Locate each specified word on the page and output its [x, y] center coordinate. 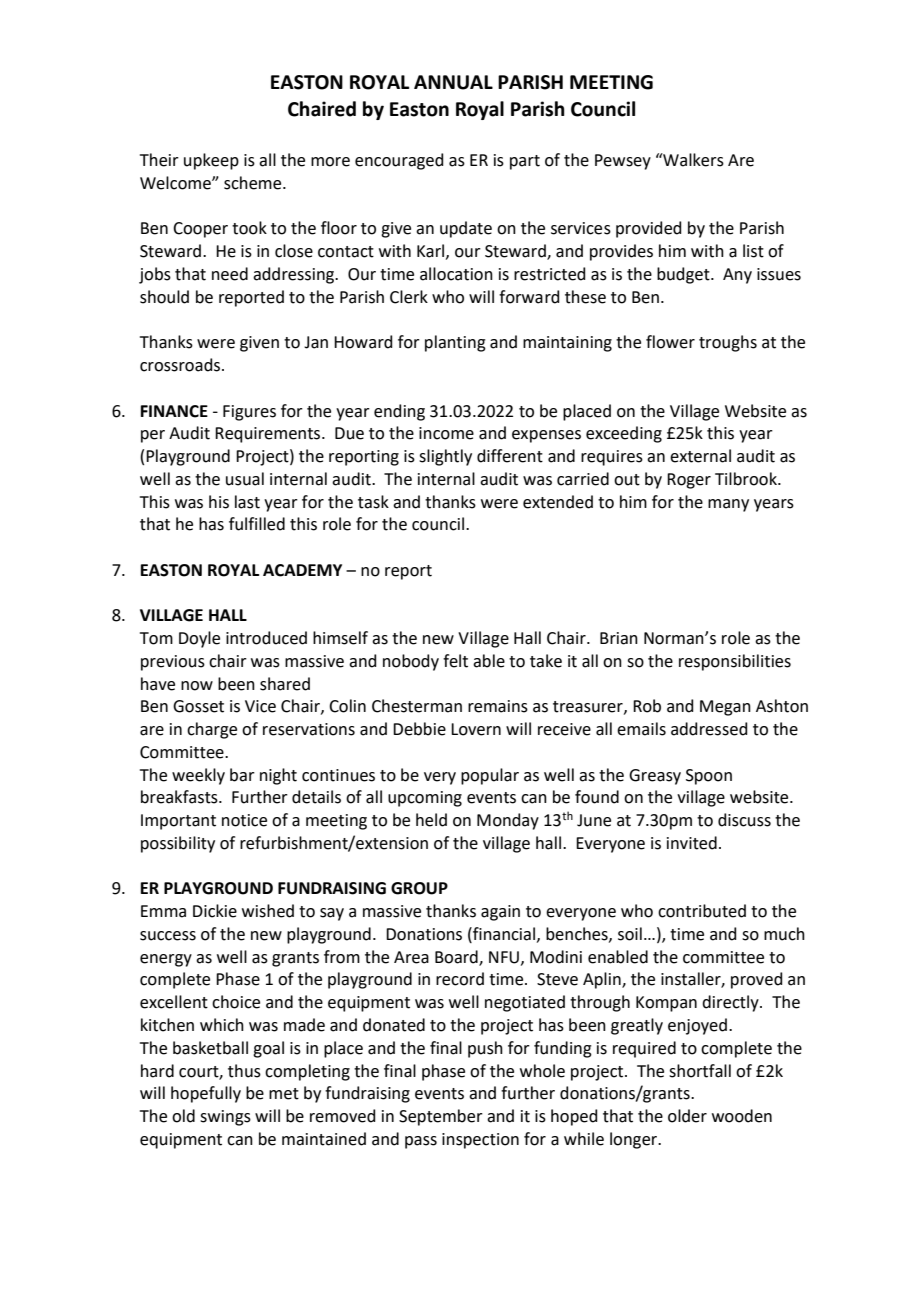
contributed [702, 911]
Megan [725, 708]
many [728, 505]
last [247, 502]
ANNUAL [453, 82]
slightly [445, 457]
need [230, 274]
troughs [728, 343]
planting [455, 343]
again [500, 913]
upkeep [211, 161]
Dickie [215, 911]
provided [649, 229]
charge [212, 730]
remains [498, 706]
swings [225, 1118]
